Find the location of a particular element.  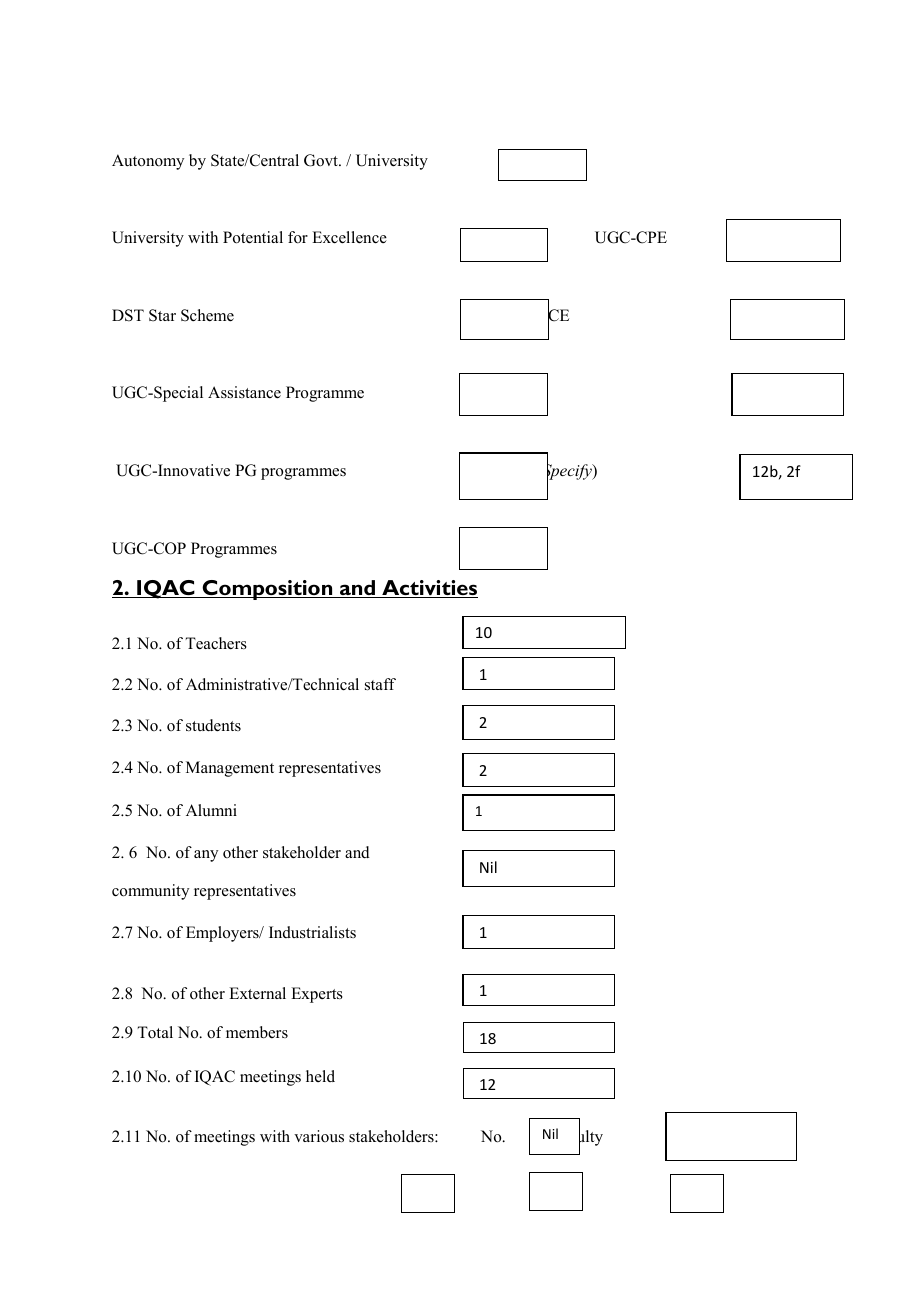

community is located at coordinates (150, 892).
